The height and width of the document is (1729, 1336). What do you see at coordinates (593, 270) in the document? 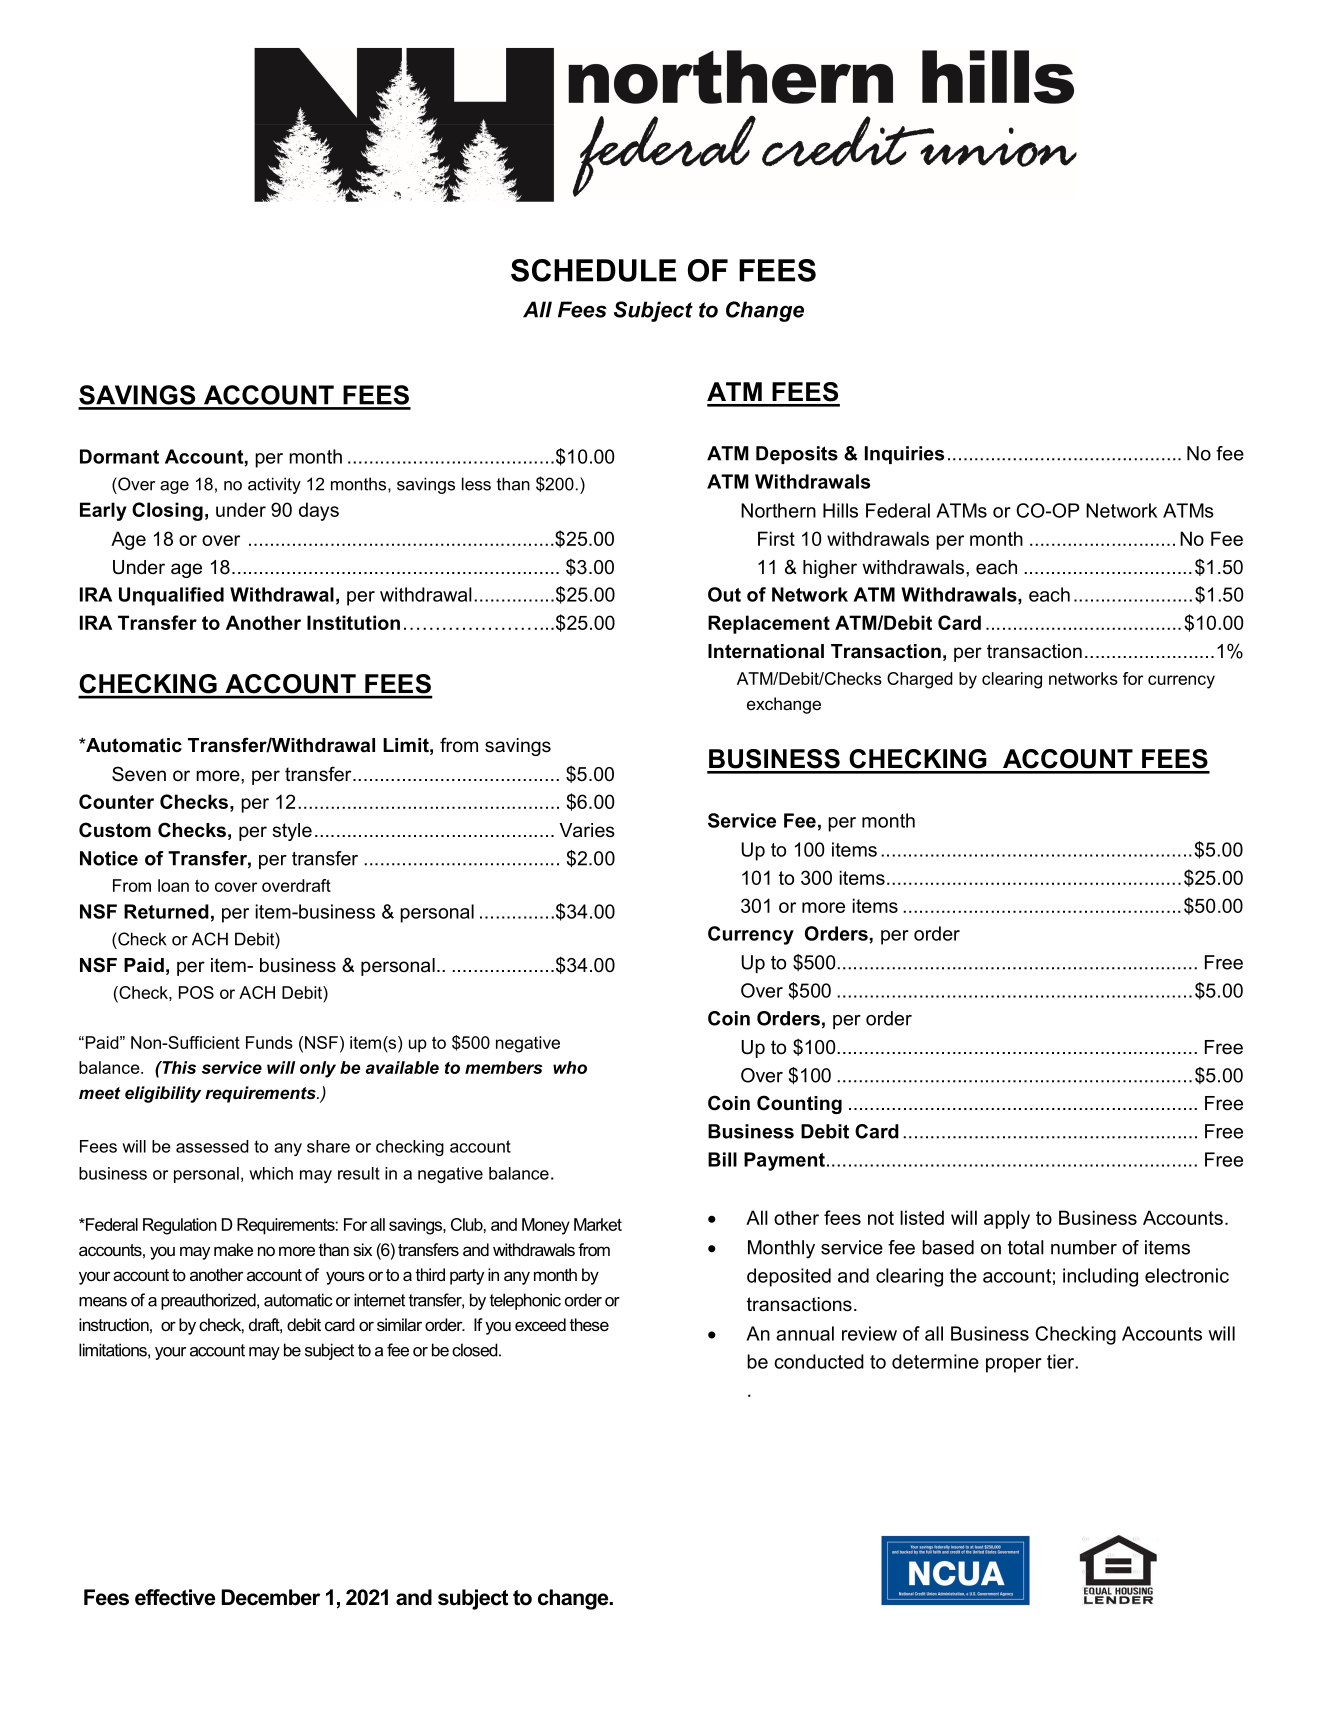
I see `SCHEDULE` at bounding box center [593, 270].
